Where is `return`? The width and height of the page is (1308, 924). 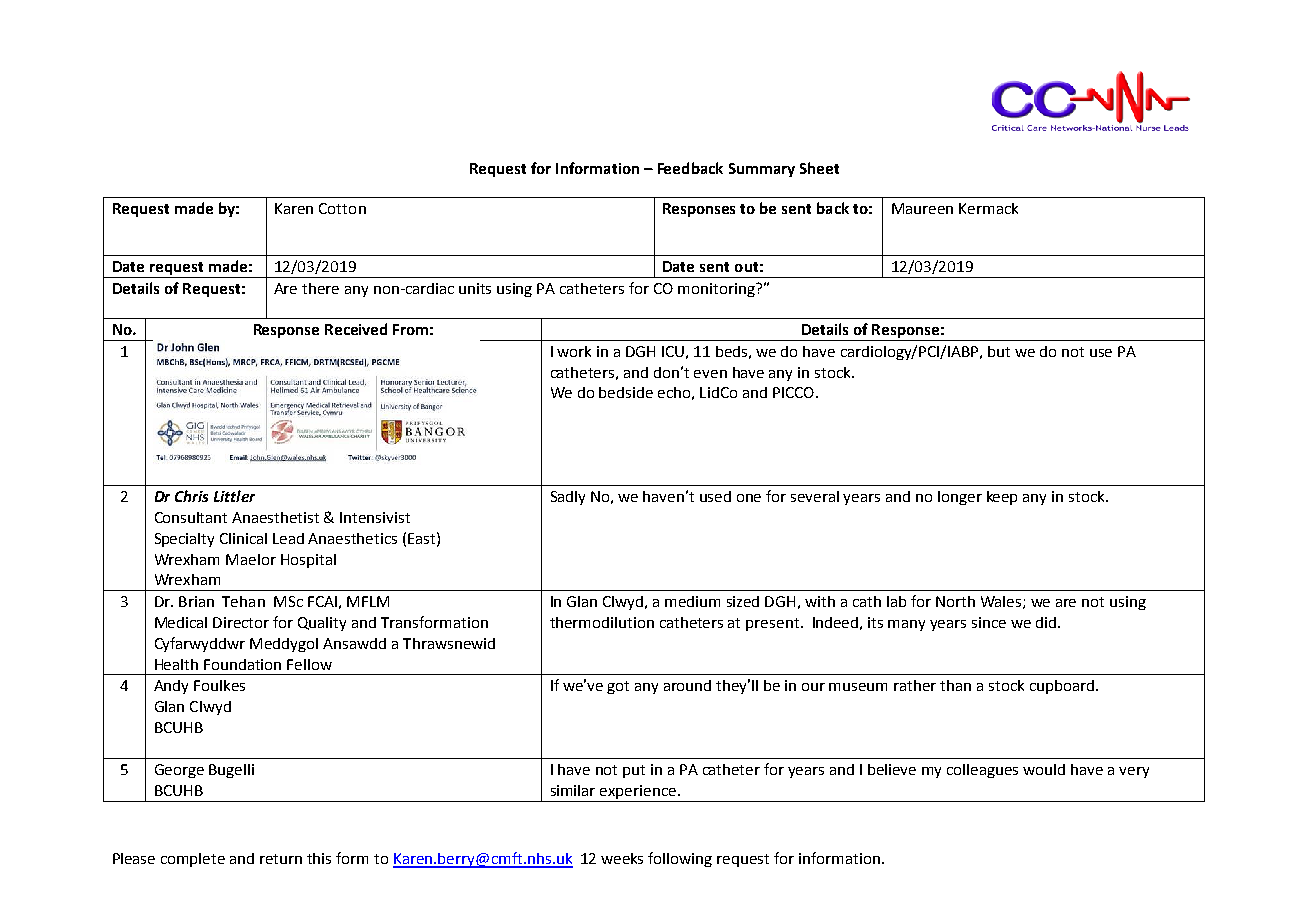 return is located at coordinates (281, 859).
